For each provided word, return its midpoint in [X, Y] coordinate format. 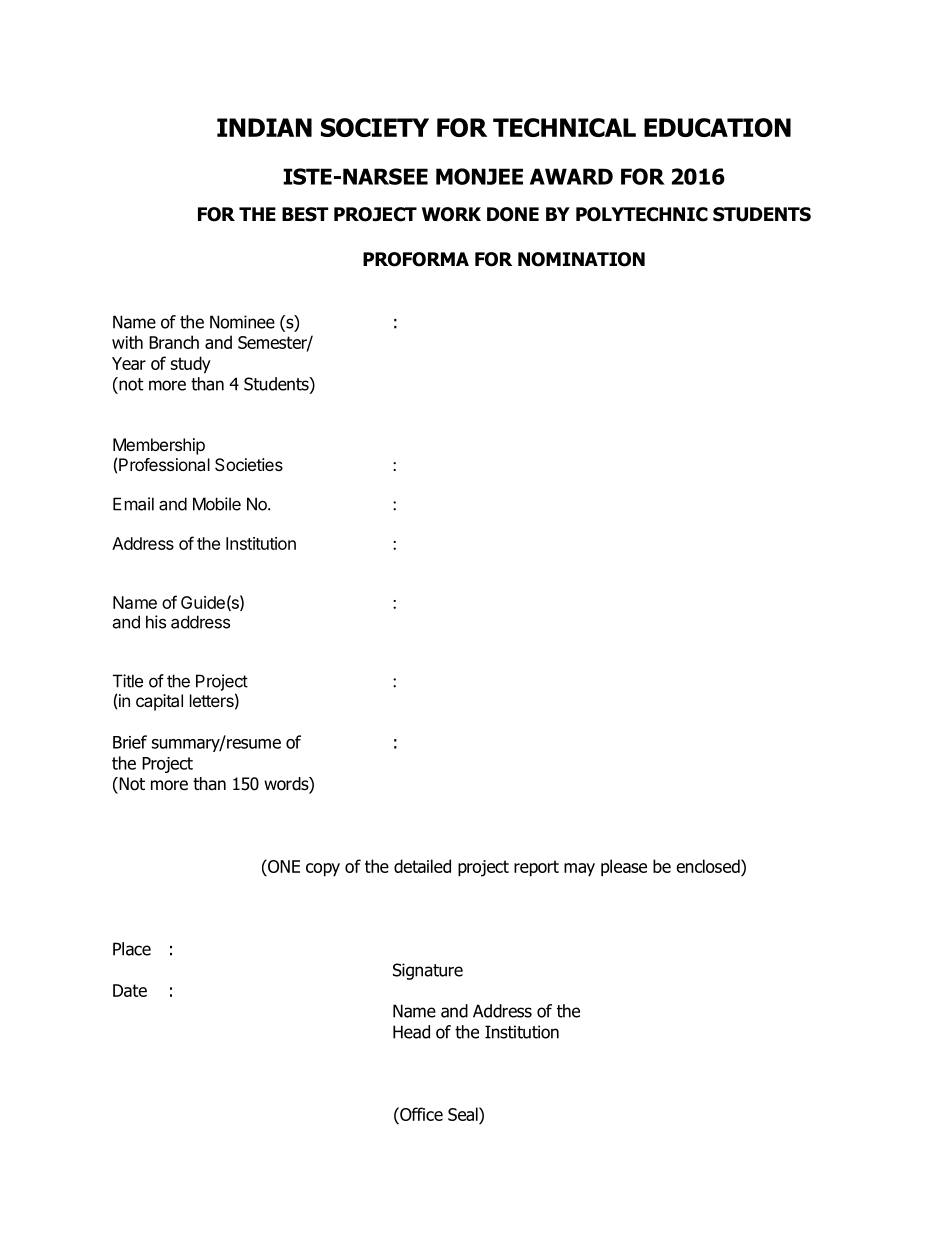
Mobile [217, 504]
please [624, 868]
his [156, 622]
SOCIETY [375, 127]
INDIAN [264, 127]
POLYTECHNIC [642, 214]
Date [130, 990]
